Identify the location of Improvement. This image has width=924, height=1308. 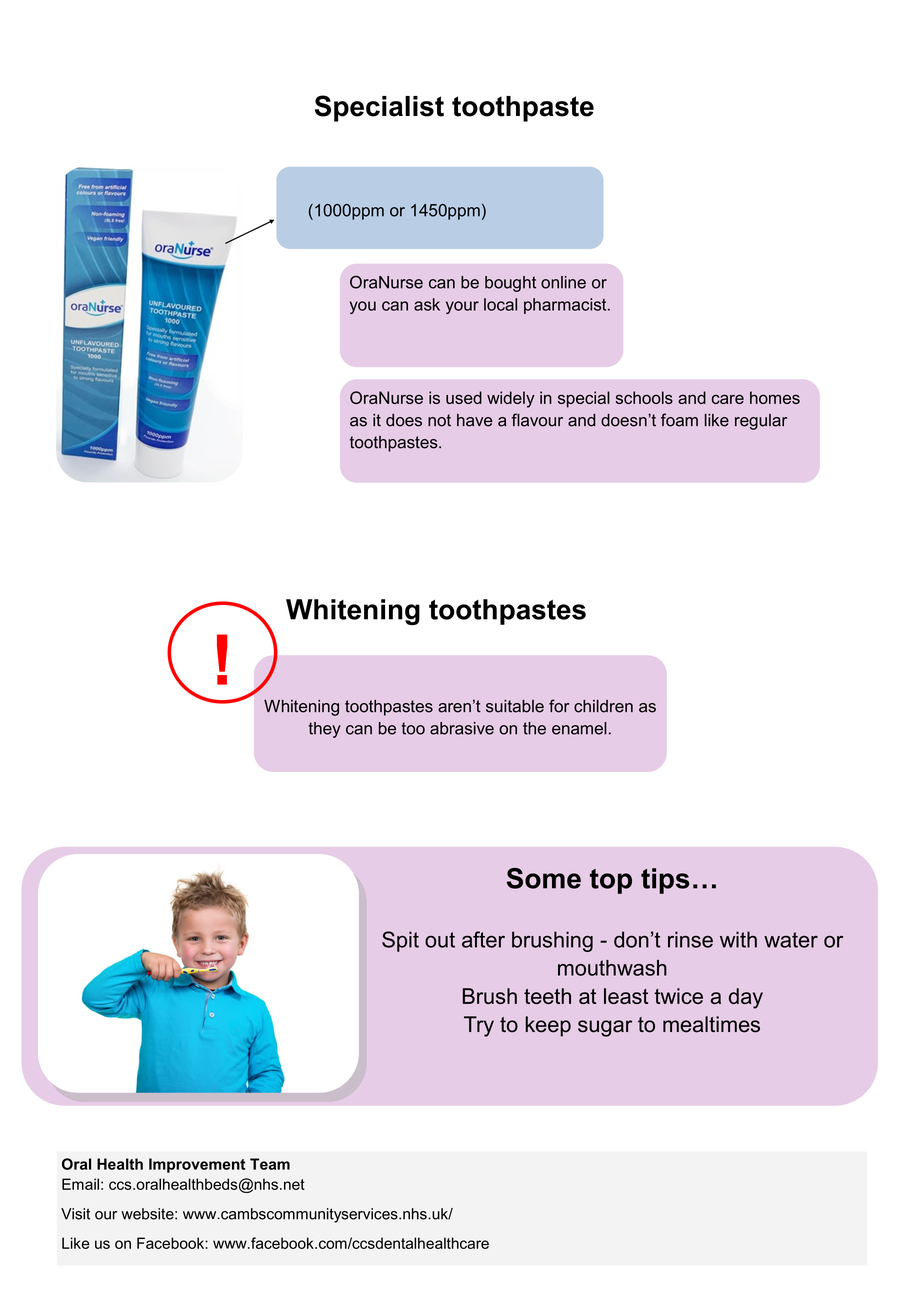
(197, 1165).
